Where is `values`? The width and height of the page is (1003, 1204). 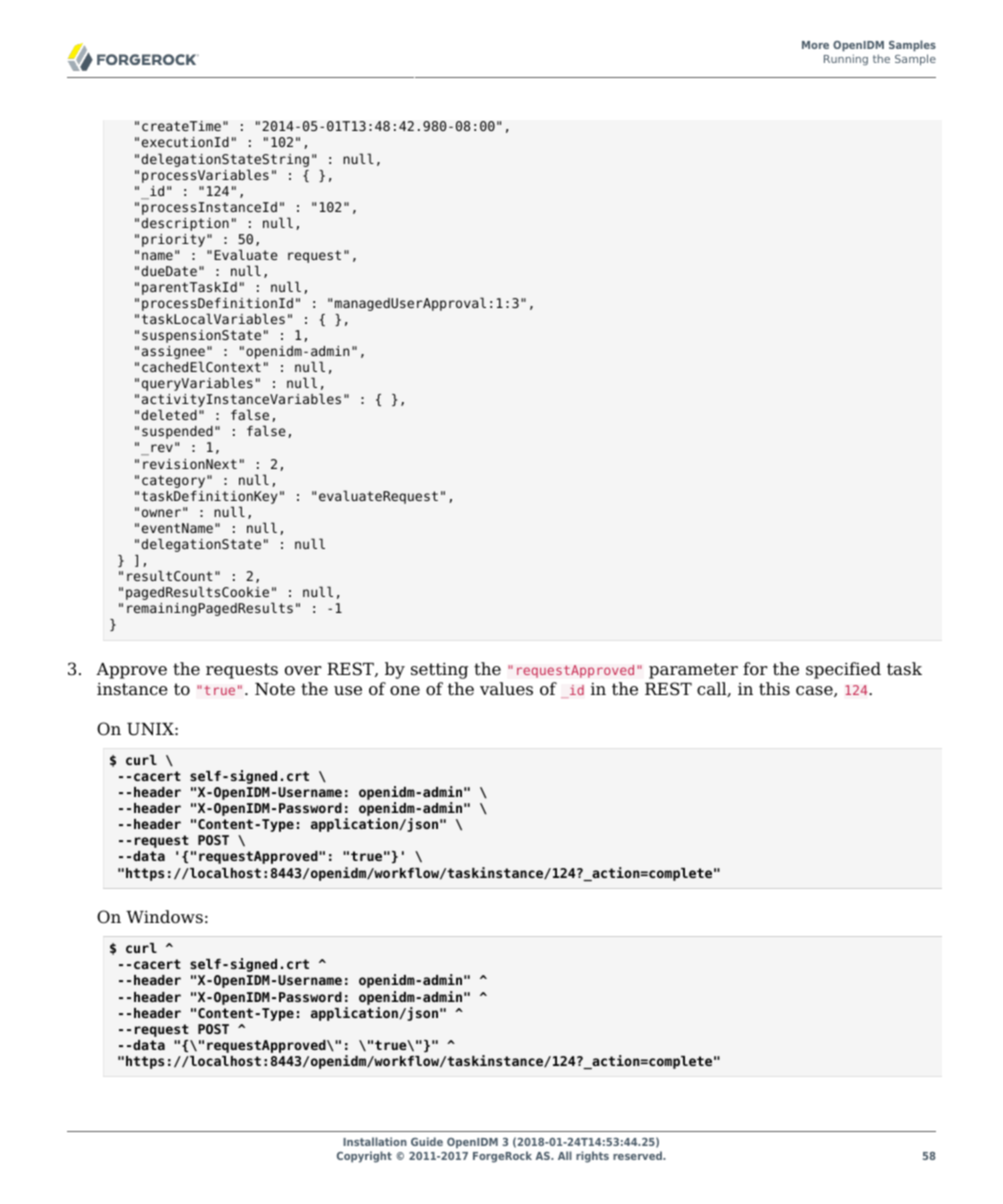
values is located at coordinates (506, 689).
